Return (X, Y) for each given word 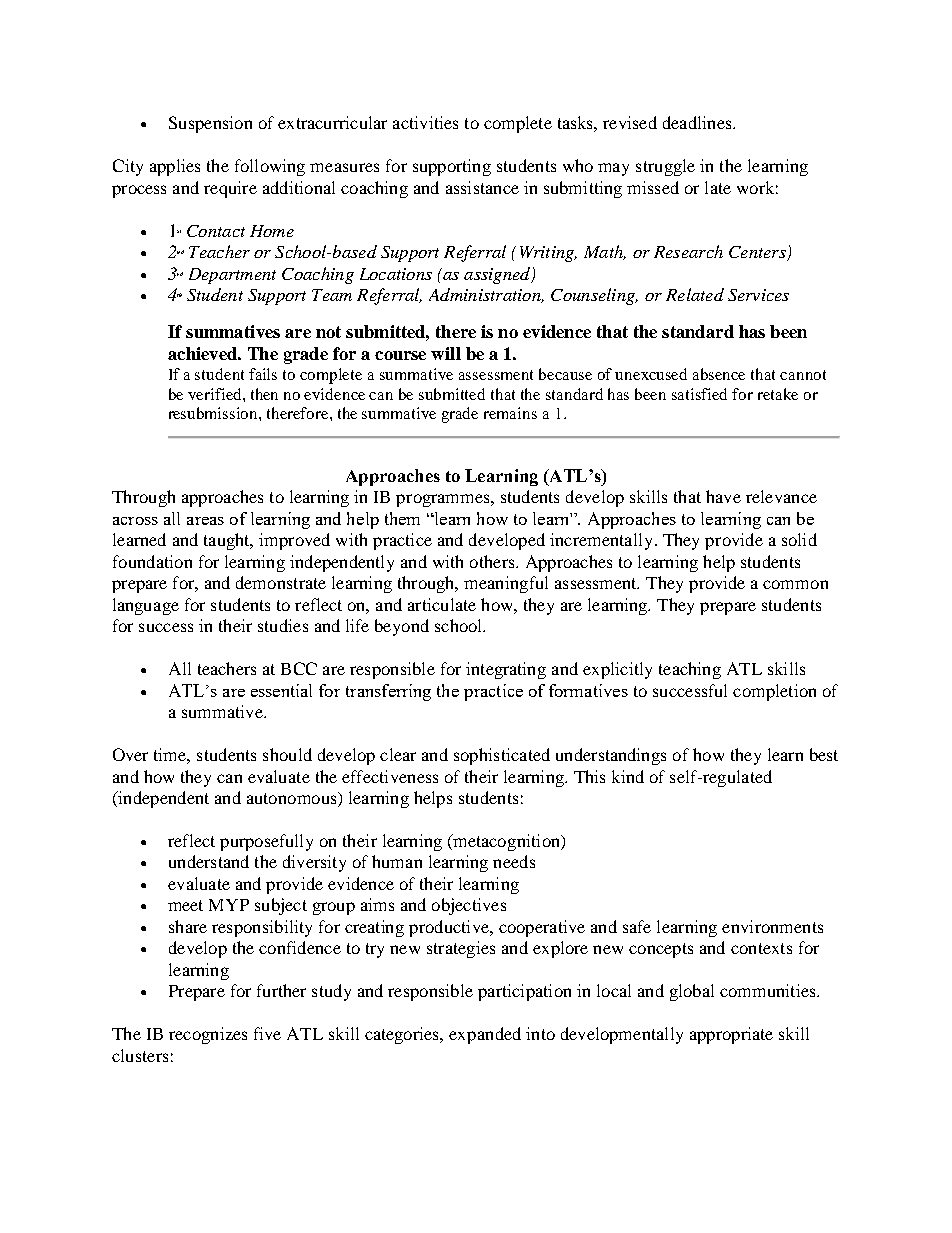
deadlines (698, 122)
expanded (485, 1035)
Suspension (210, 124)
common (795, 584)
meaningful (506, 584)
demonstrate (281, 582)
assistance (482, 187)
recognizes (208, 1035)
